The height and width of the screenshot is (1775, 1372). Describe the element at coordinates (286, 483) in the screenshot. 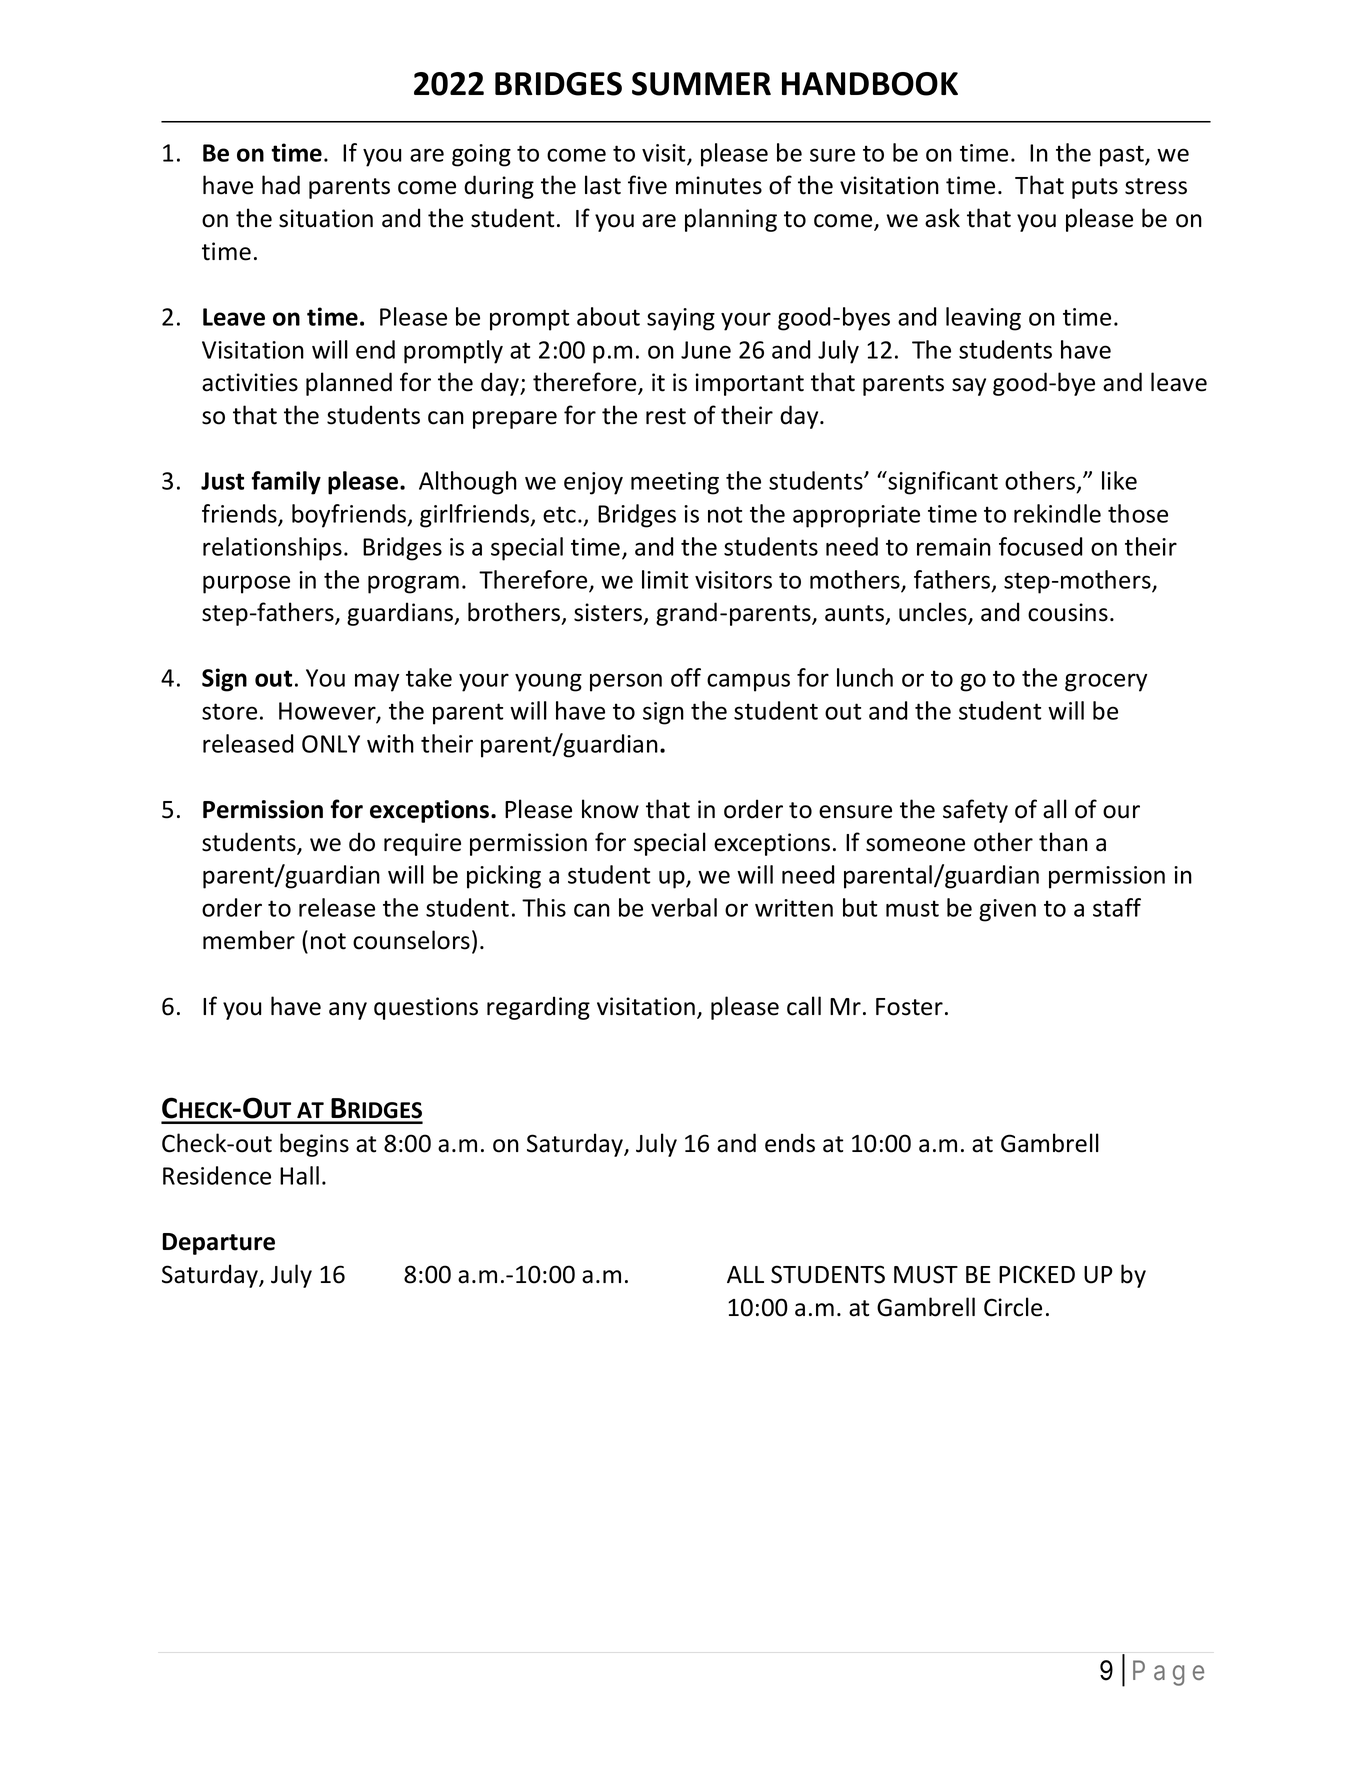

I see `family` at that location.
